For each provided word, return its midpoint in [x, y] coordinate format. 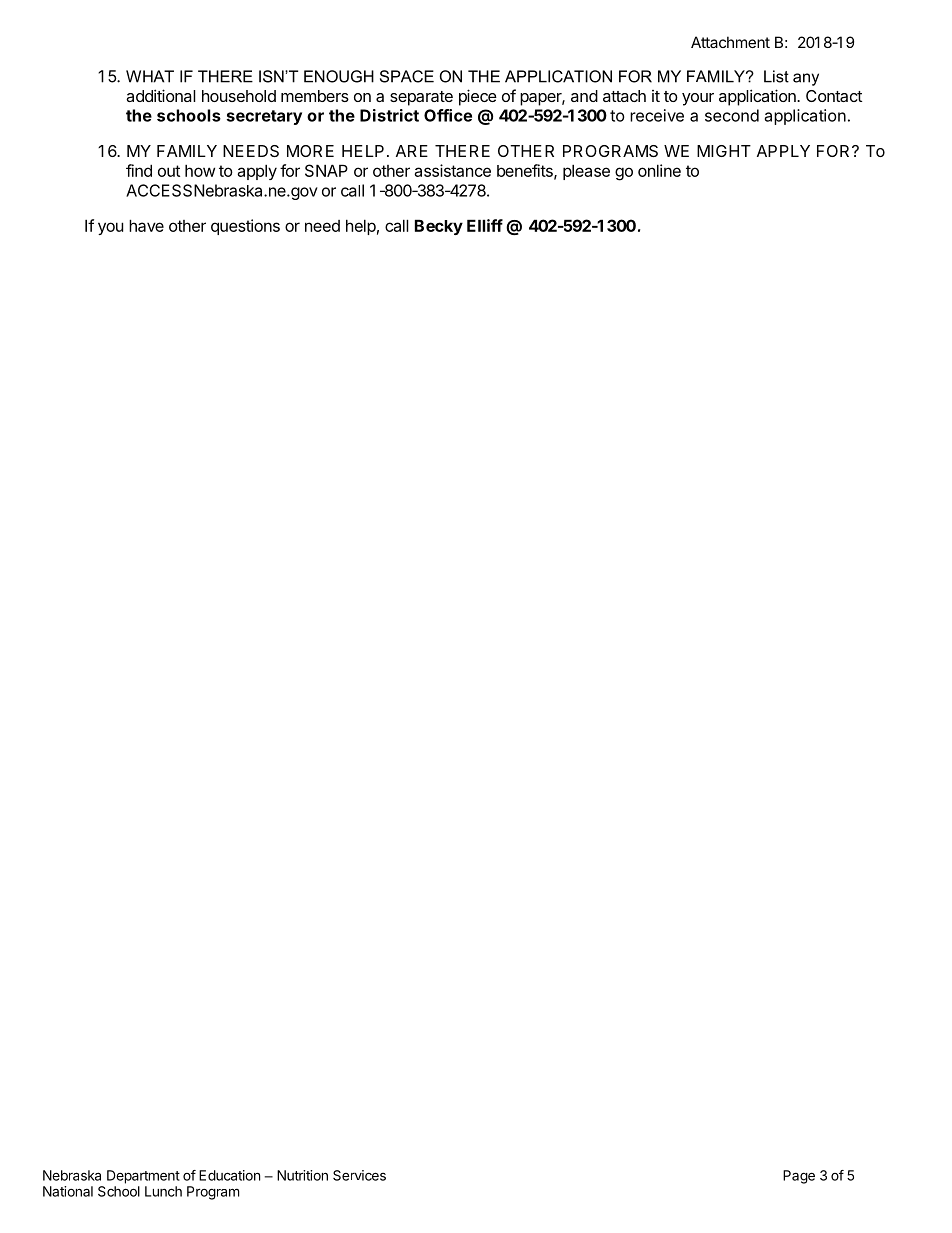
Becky [439, 227]
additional [161, 95]
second [732, 115]
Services [359, 1175]
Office [448, 115]
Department [143, 1177]
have [146, 225]
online [659, 170]
